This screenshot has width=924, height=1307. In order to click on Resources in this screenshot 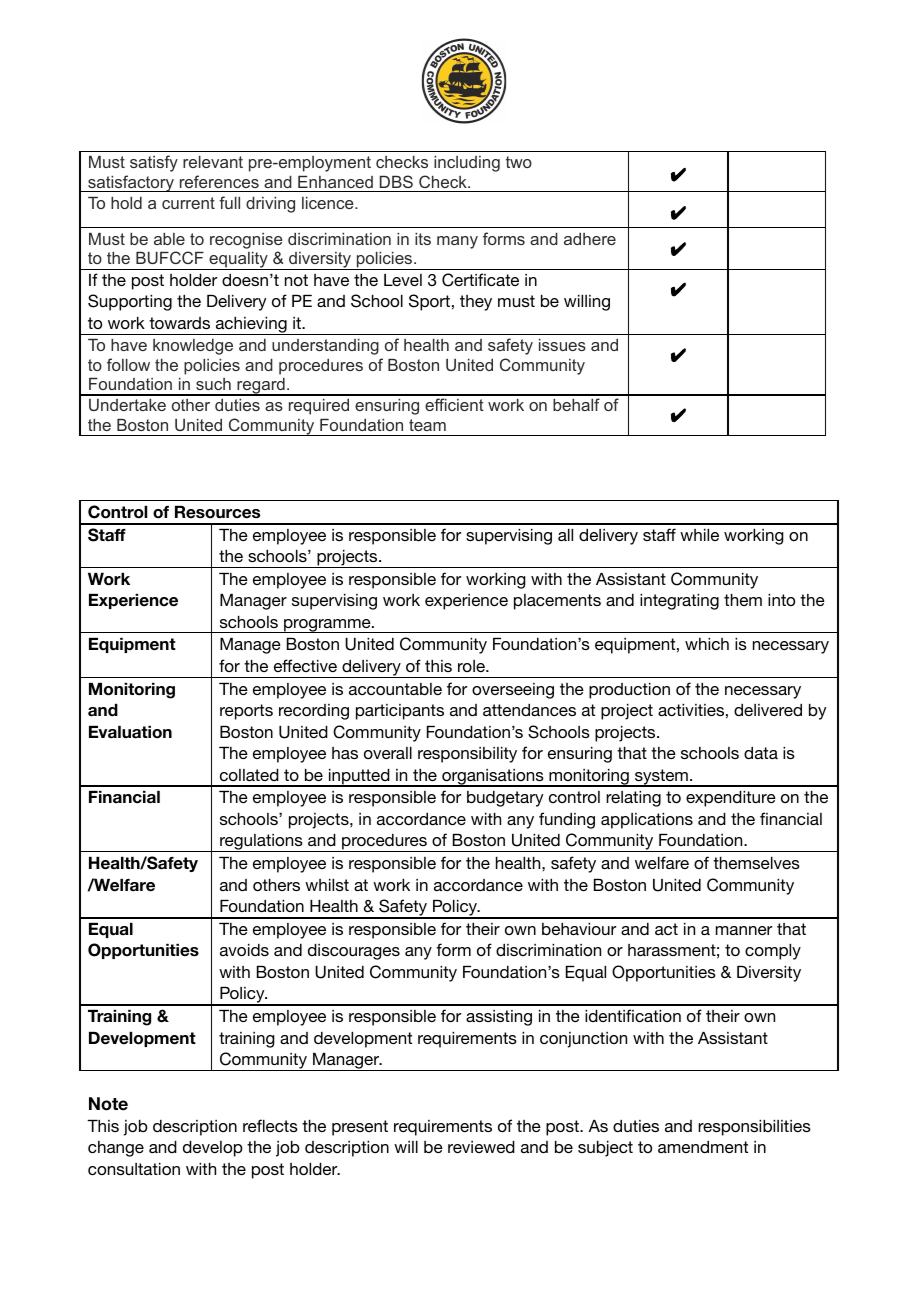, I will do `click(217, 512)`.
